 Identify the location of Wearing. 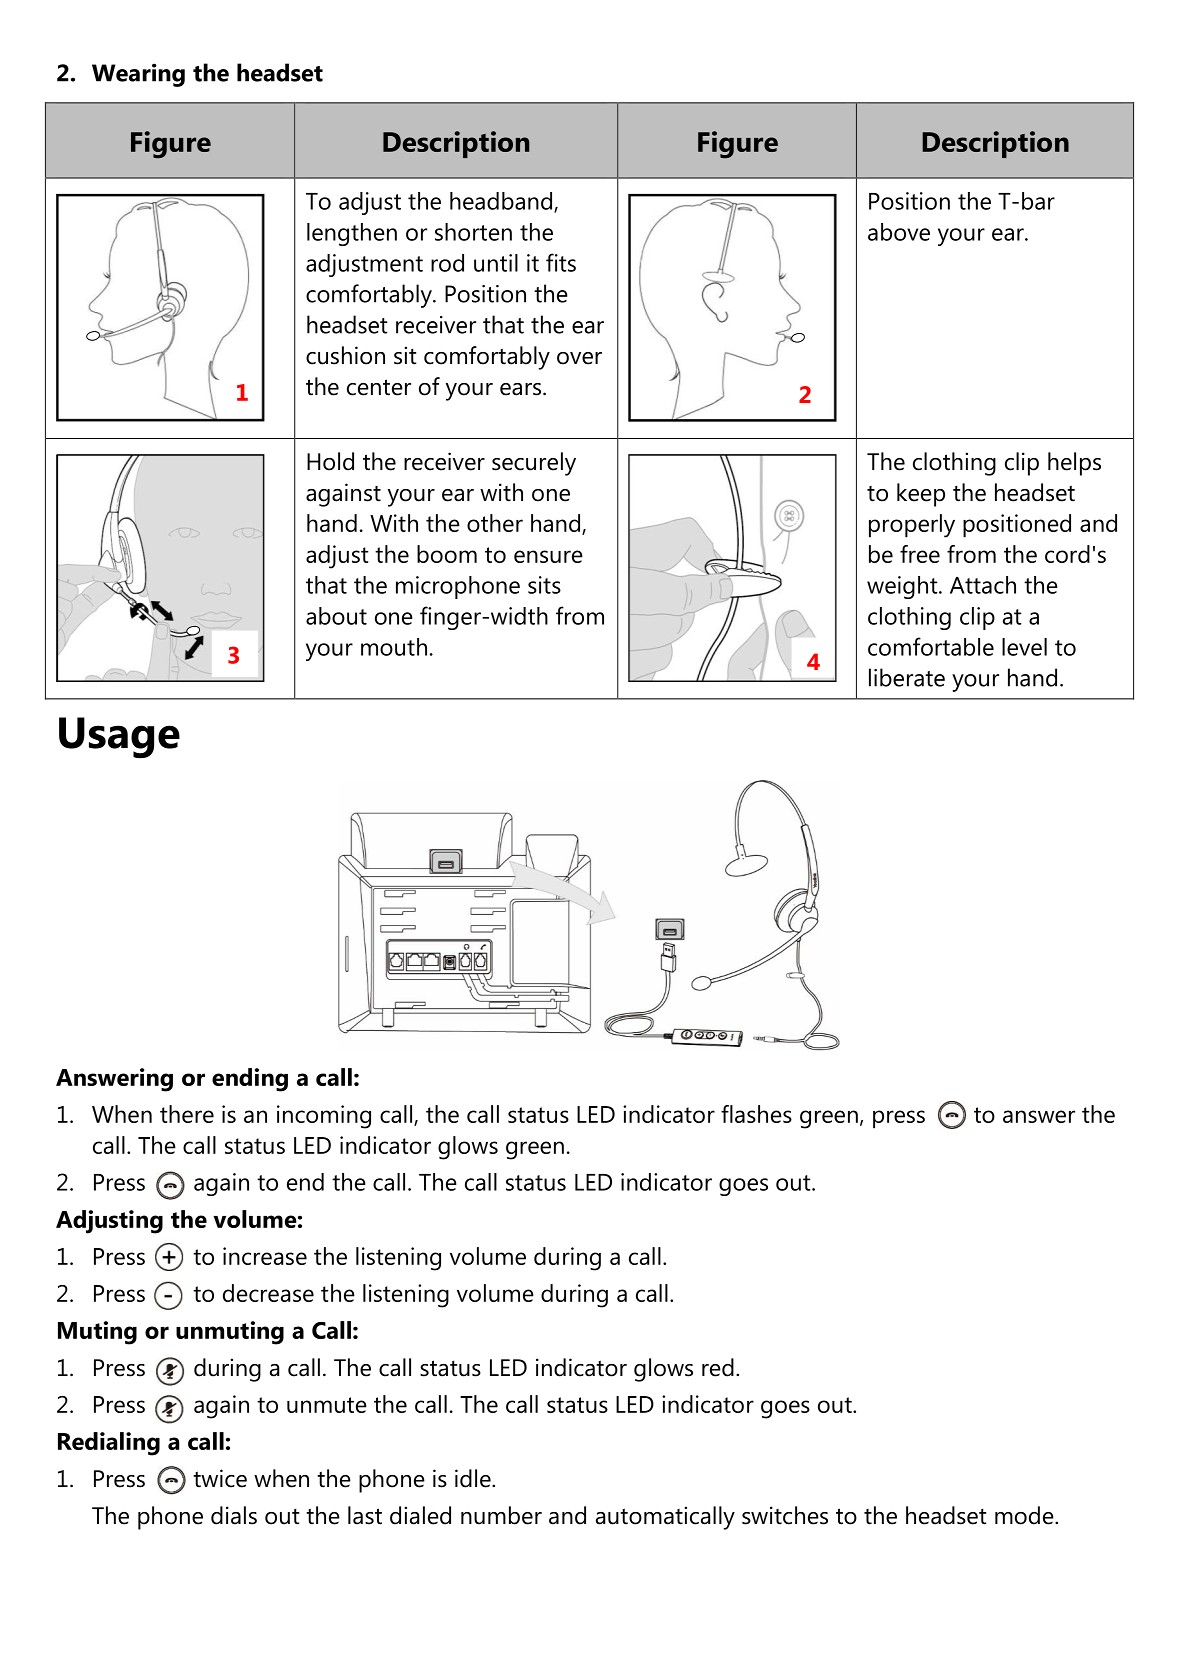
(138, 75).
